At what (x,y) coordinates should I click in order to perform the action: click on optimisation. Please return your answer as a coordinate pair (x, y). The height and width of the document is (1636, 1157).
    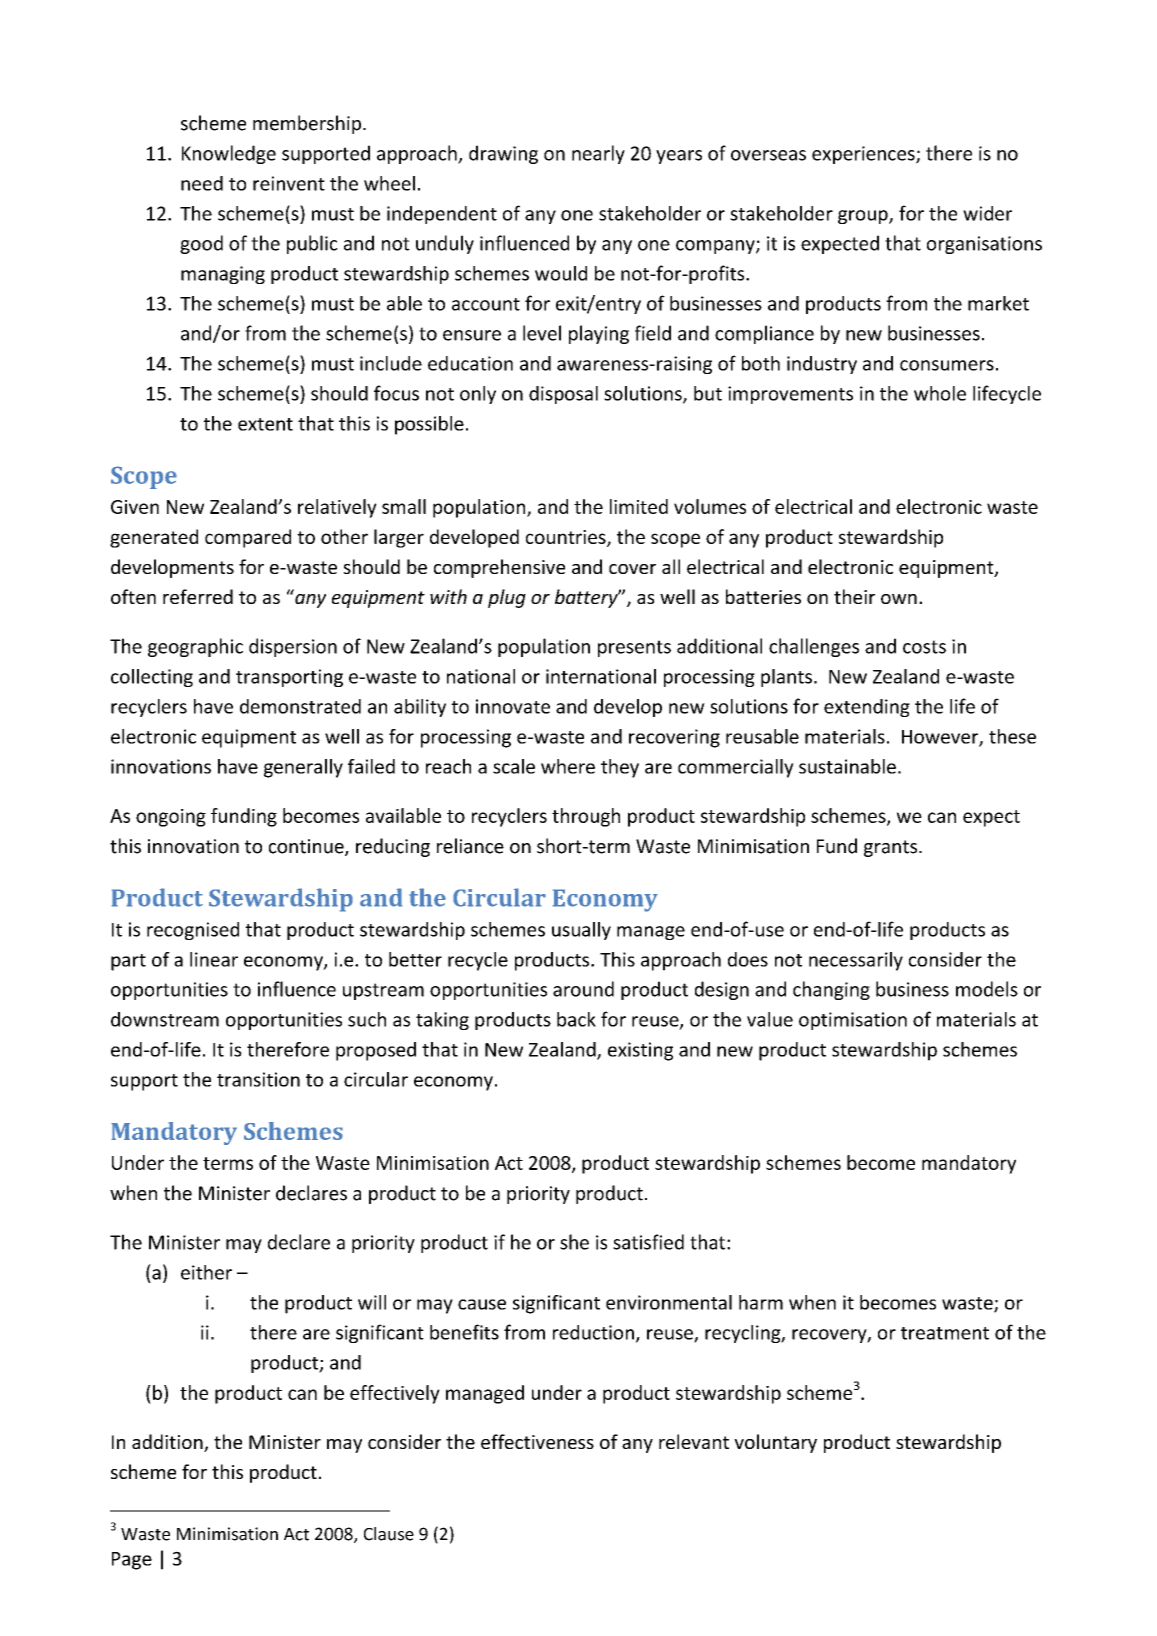
    Looking at the image, I should click on (853, 1021).
